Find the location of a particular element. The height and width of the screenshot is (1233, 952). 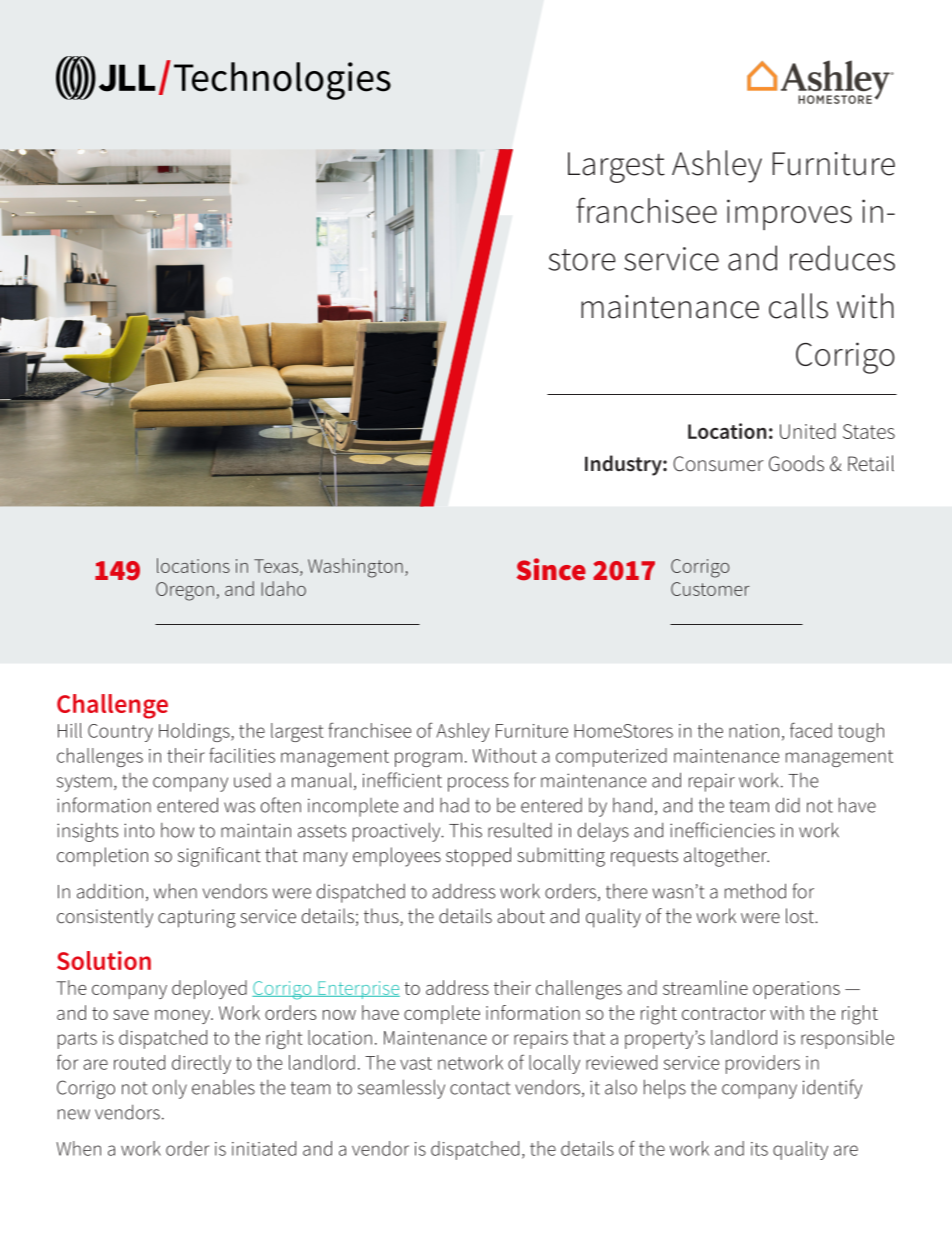

reduces is located at coordinates (842, 258).
